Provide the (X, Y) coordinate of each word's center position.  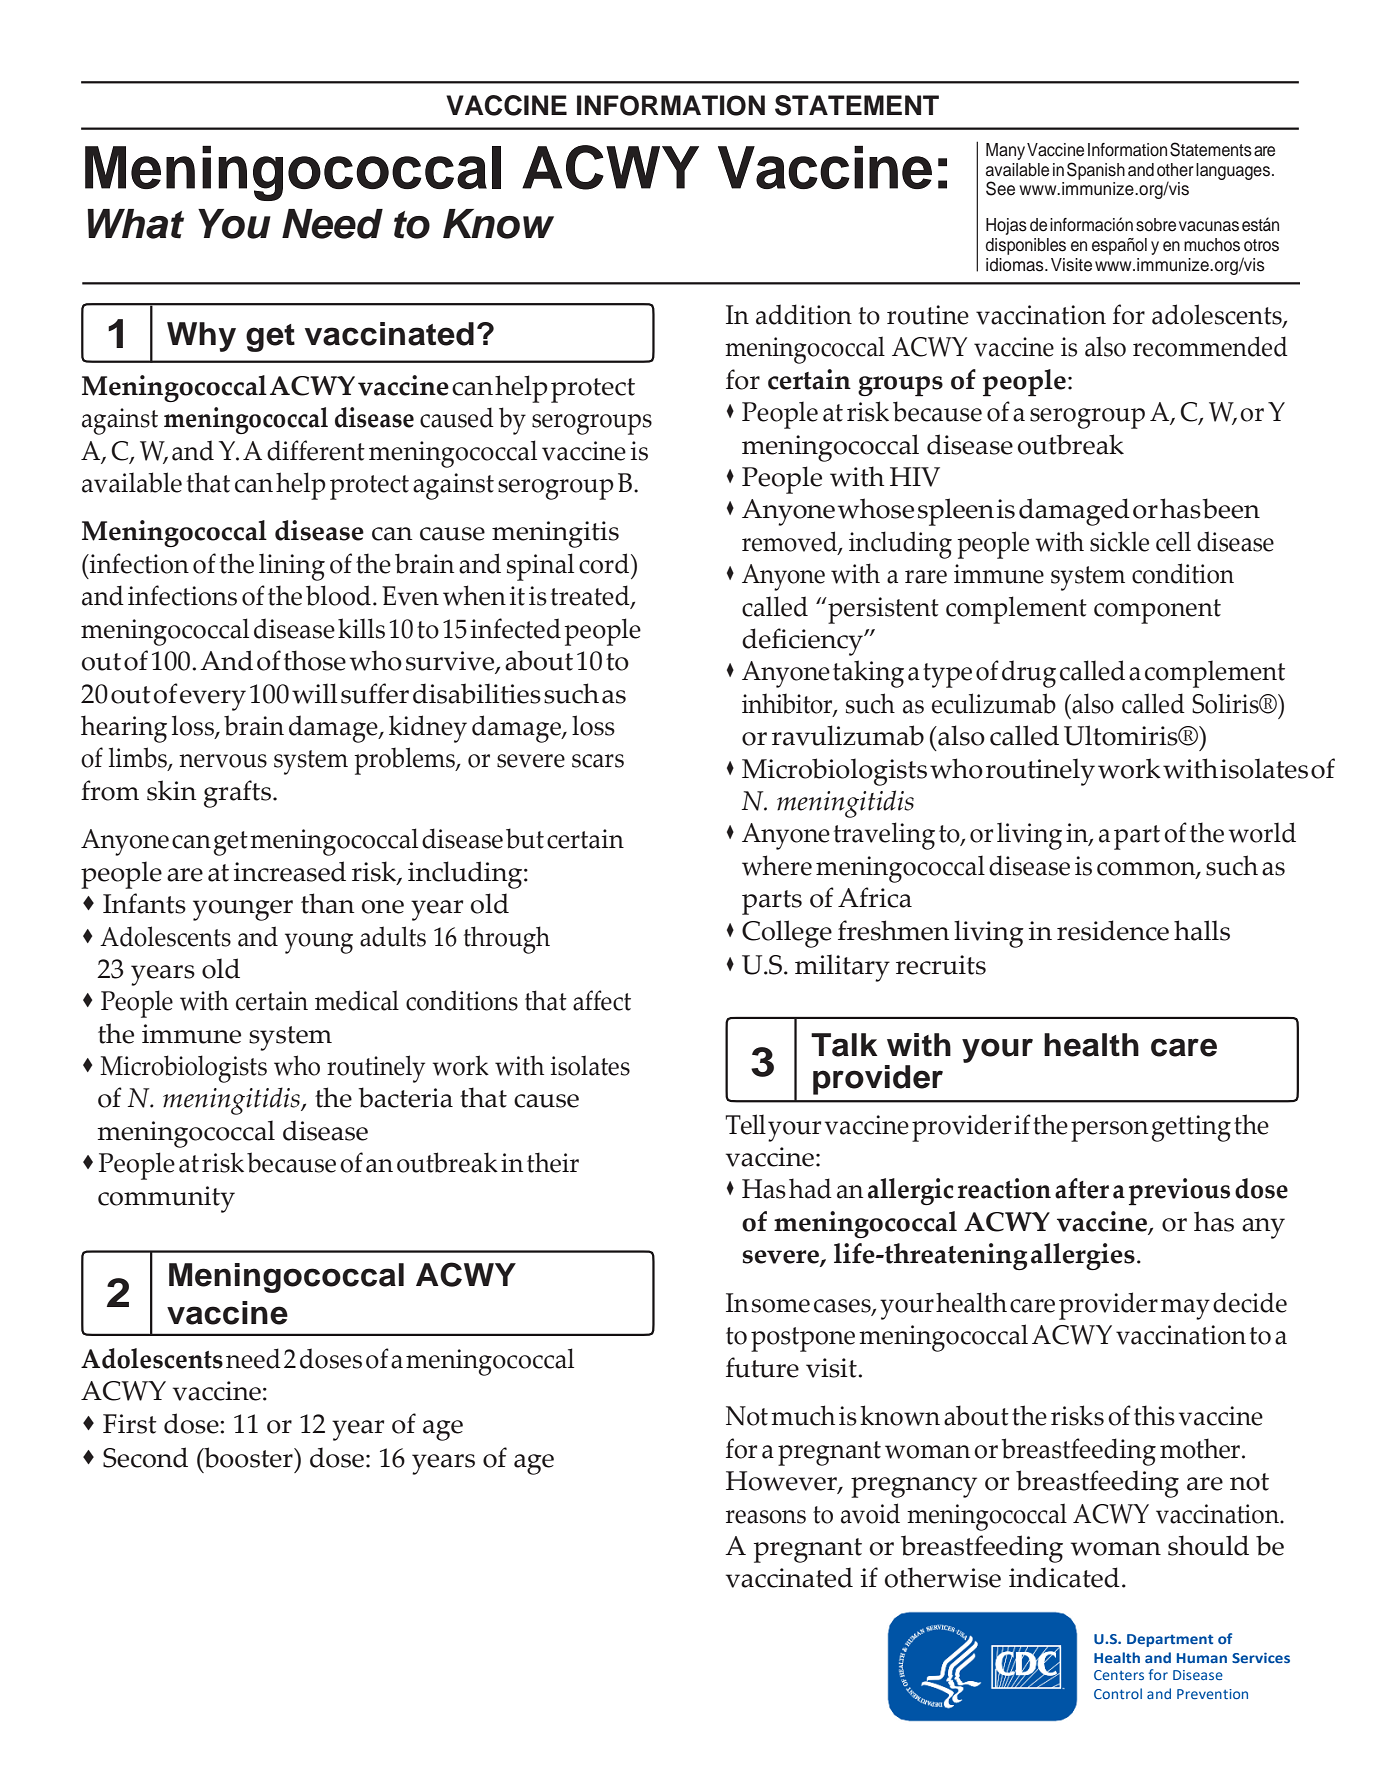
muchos (1212, 245)
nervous (223, 761)
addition (804, 314)
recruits (941, 965)
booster (248, 1457)
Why (201, 337)
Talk (844, 1045)
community (166, 1199)
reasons (766, 1517)
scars (598, 761)
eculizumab (994, 703)
